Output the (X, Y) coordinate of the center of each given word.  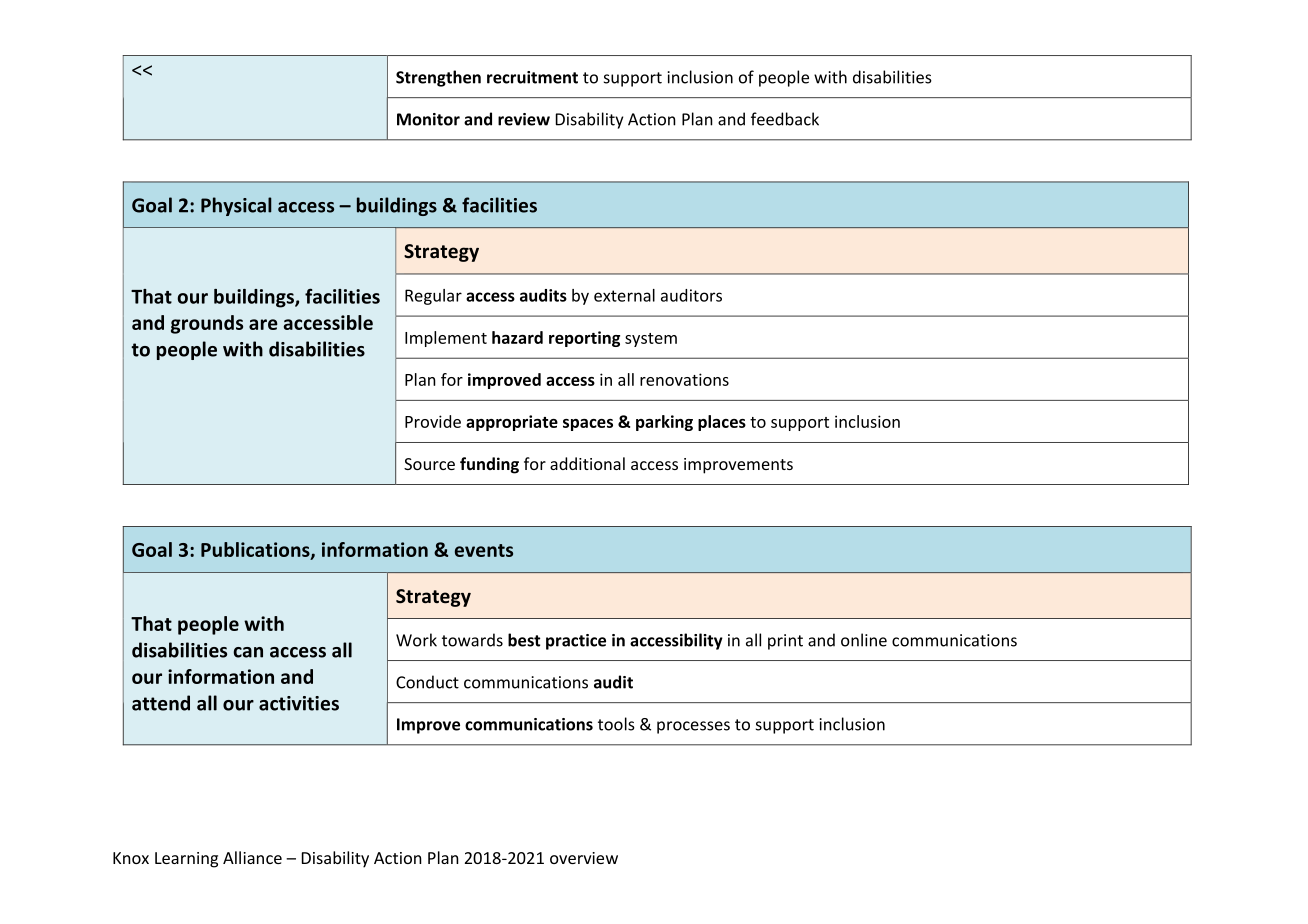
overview (584, 858)
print (785, 642)
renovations (684, 379)
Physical (236, 206)
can (248, 652)
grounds (207, 324)
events (484, 550)
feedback (785, 119)
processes (693, 727)
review (524, 119)
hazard (517, 337)
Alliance (252, 857)
